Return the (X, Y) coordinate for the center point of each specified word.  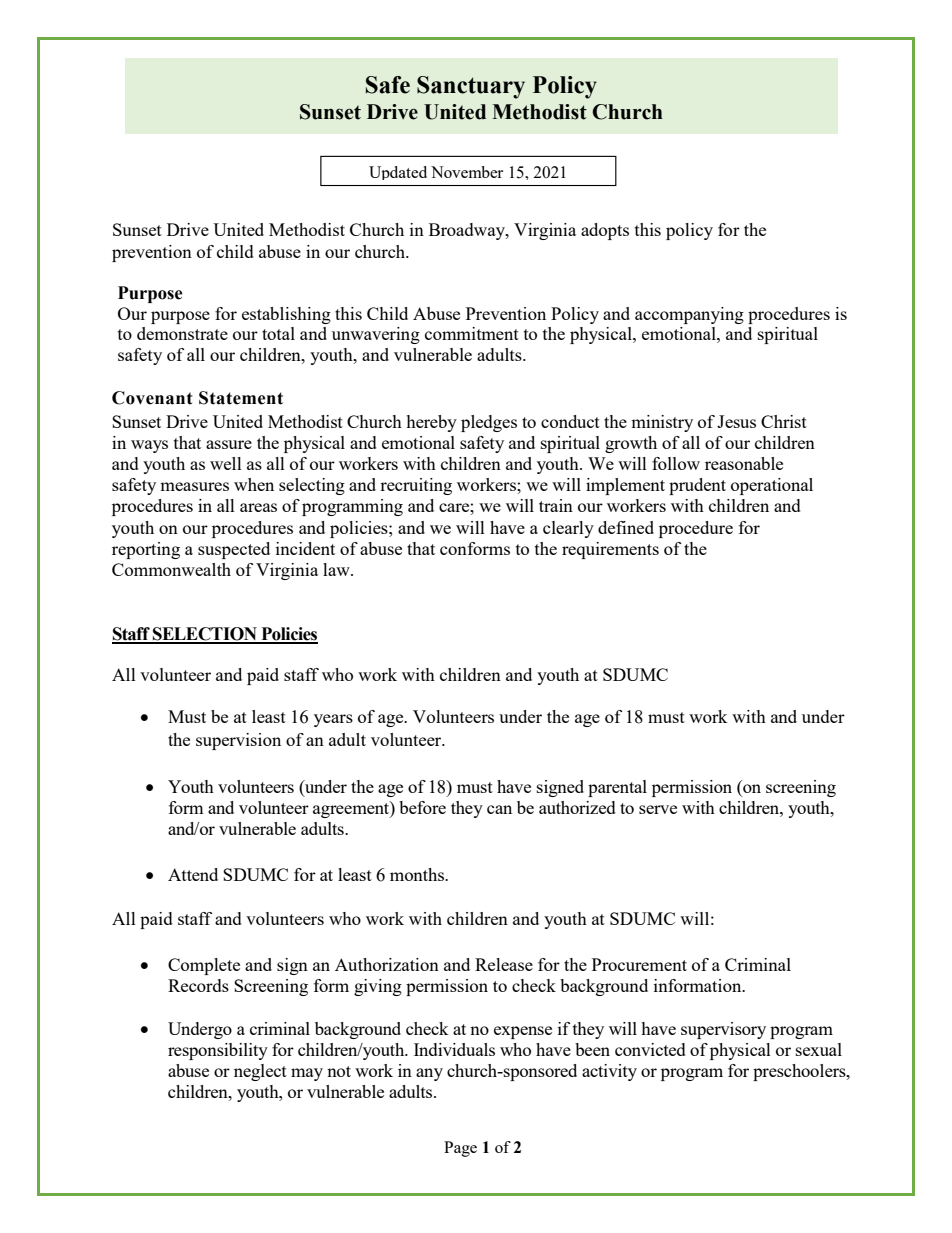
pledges (489, 423)
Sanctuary (471, 87)
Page (460, 1149)
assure (229, 444)
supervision (238, 741)
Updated (398, 173)
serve (658, 809)
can (499, 809)
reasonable (744, 463)
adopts (605, 231)
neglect (260, 1072)
